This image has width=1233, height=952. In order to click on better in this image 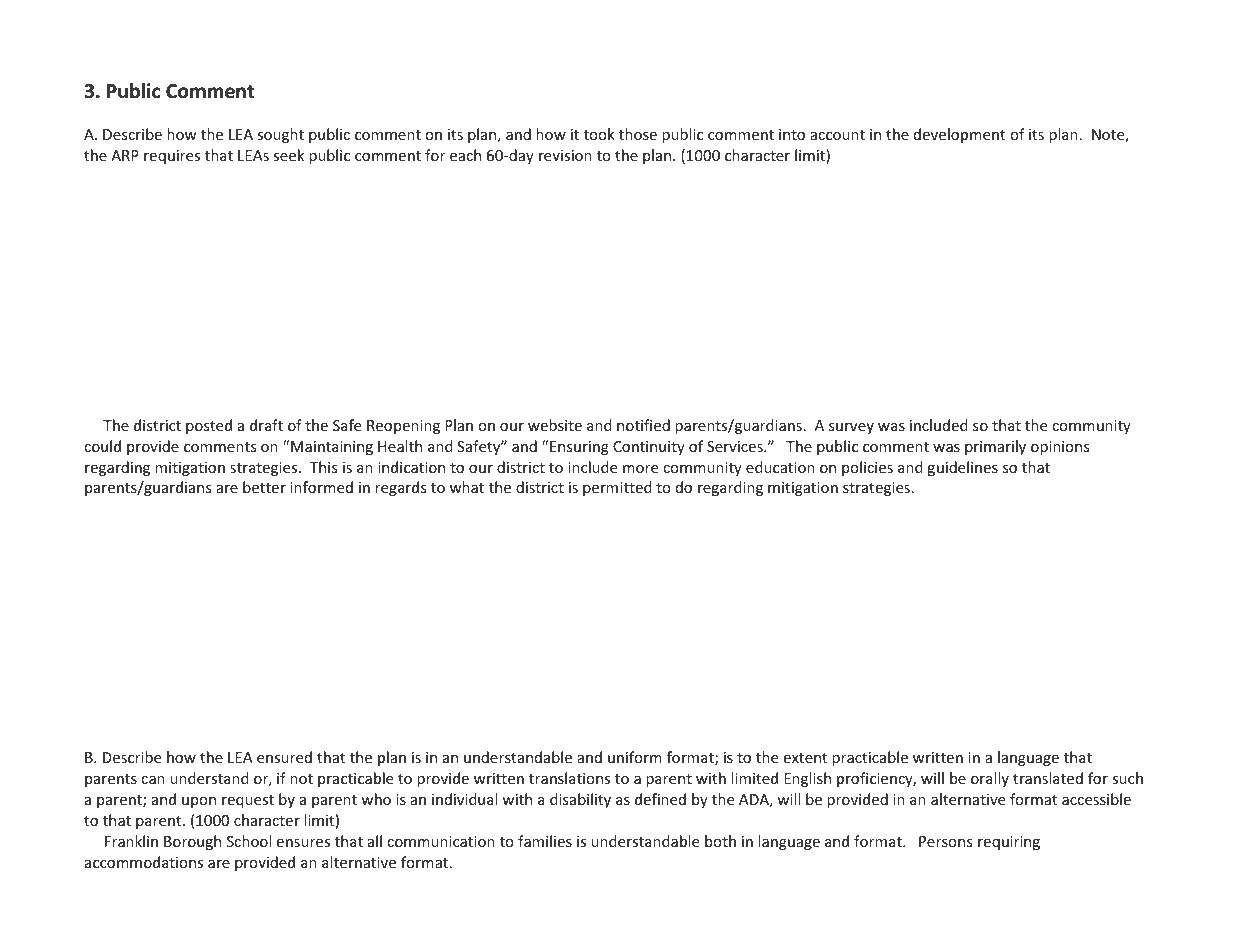, I will do `click(264, 487)`.
